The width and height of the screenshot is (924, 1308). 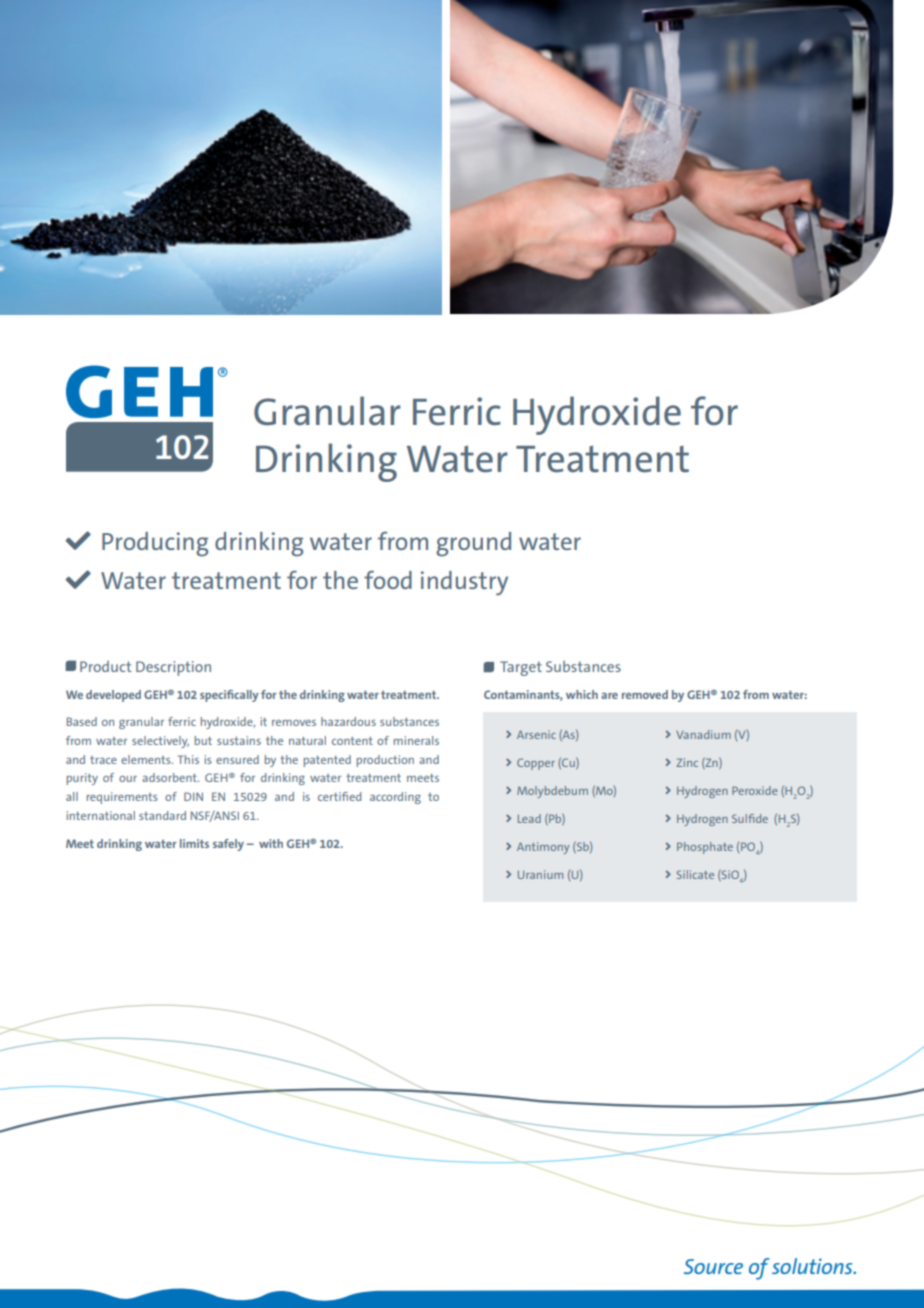 I want to click on Vanadium, so click(x=703, y=734).
